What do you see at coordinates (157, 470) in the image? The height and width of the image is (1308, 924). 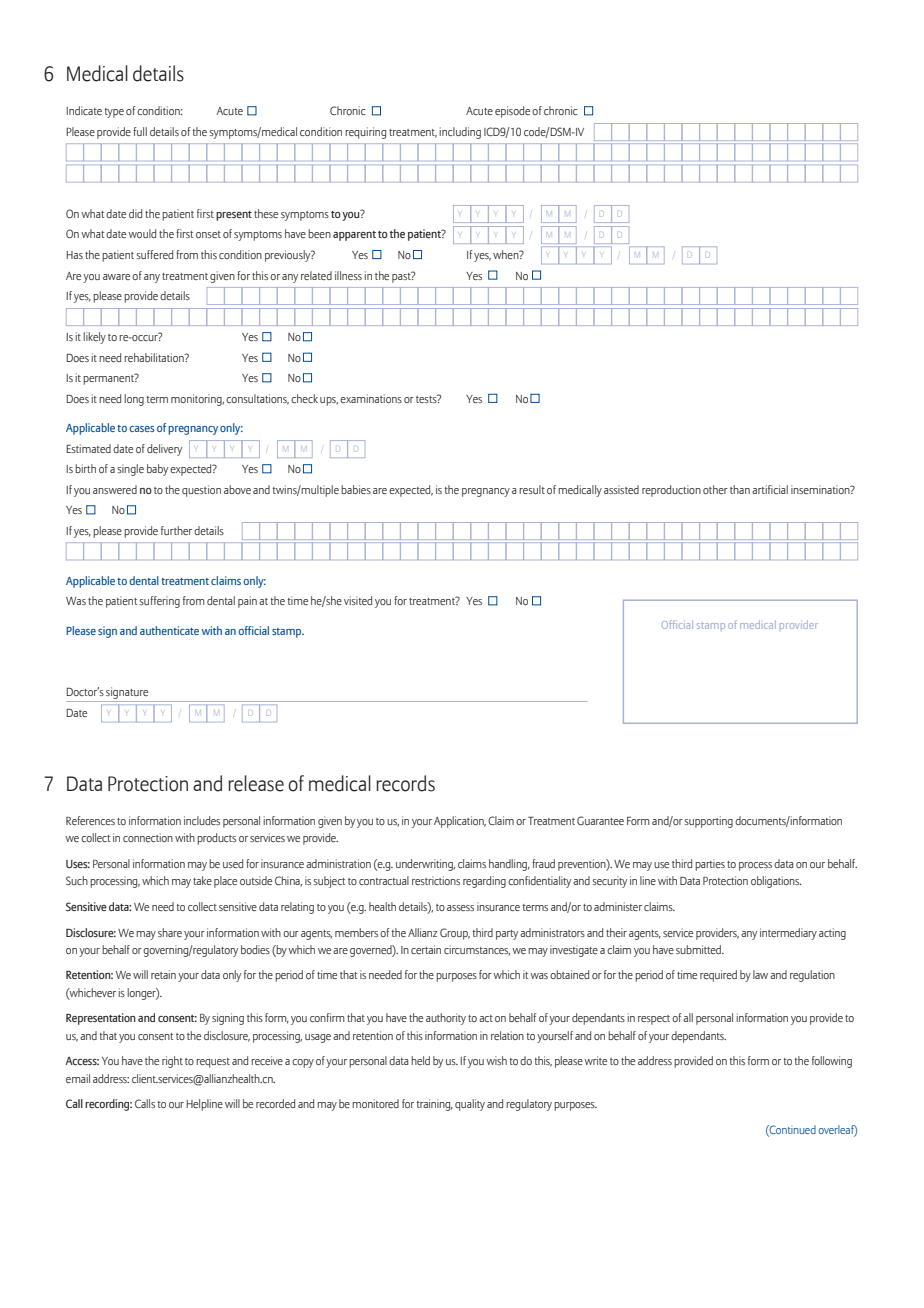 I see `baby` at bounding box center [157, 470].
